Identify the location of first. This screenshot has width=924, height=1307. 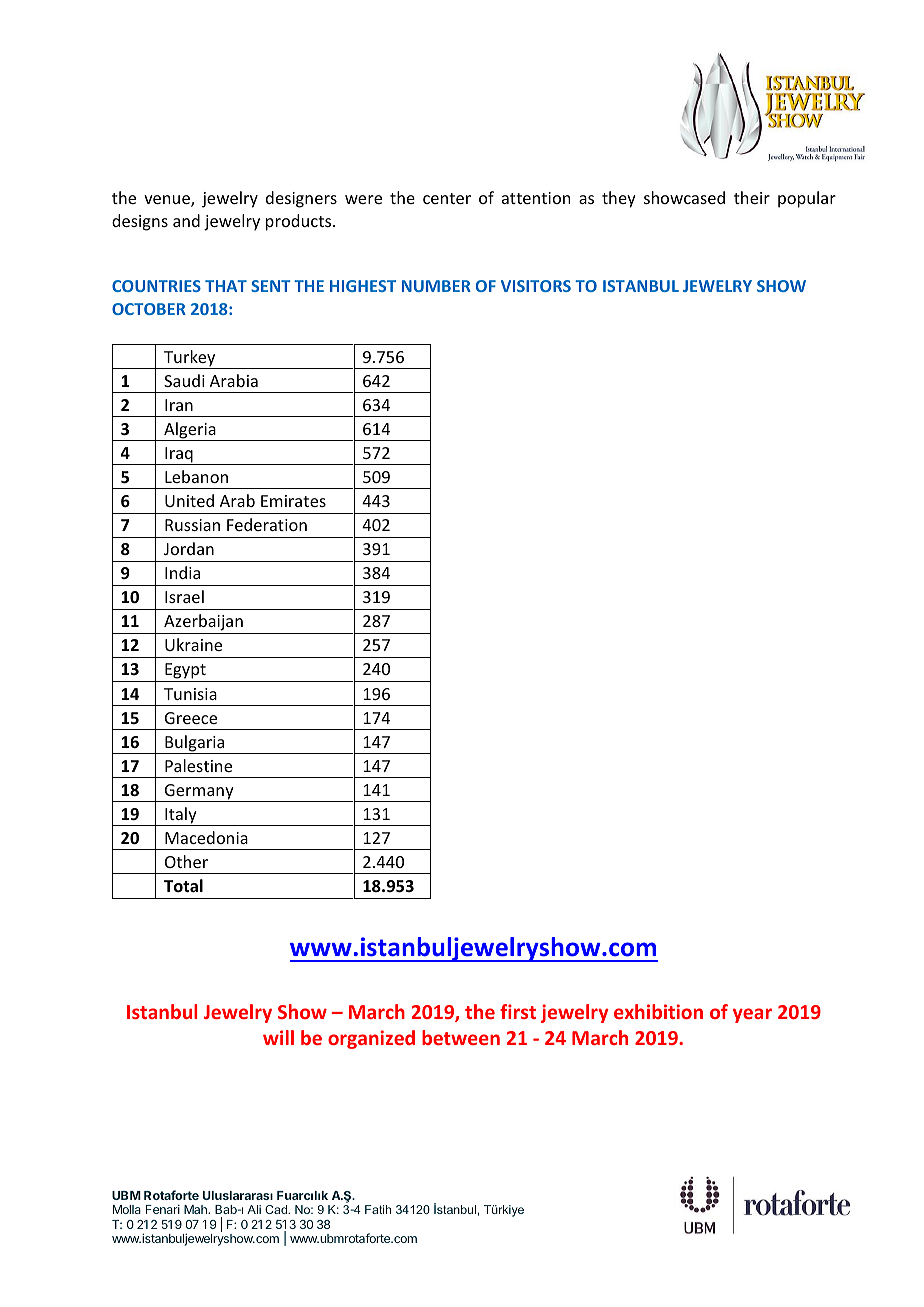
(518, 1011).
